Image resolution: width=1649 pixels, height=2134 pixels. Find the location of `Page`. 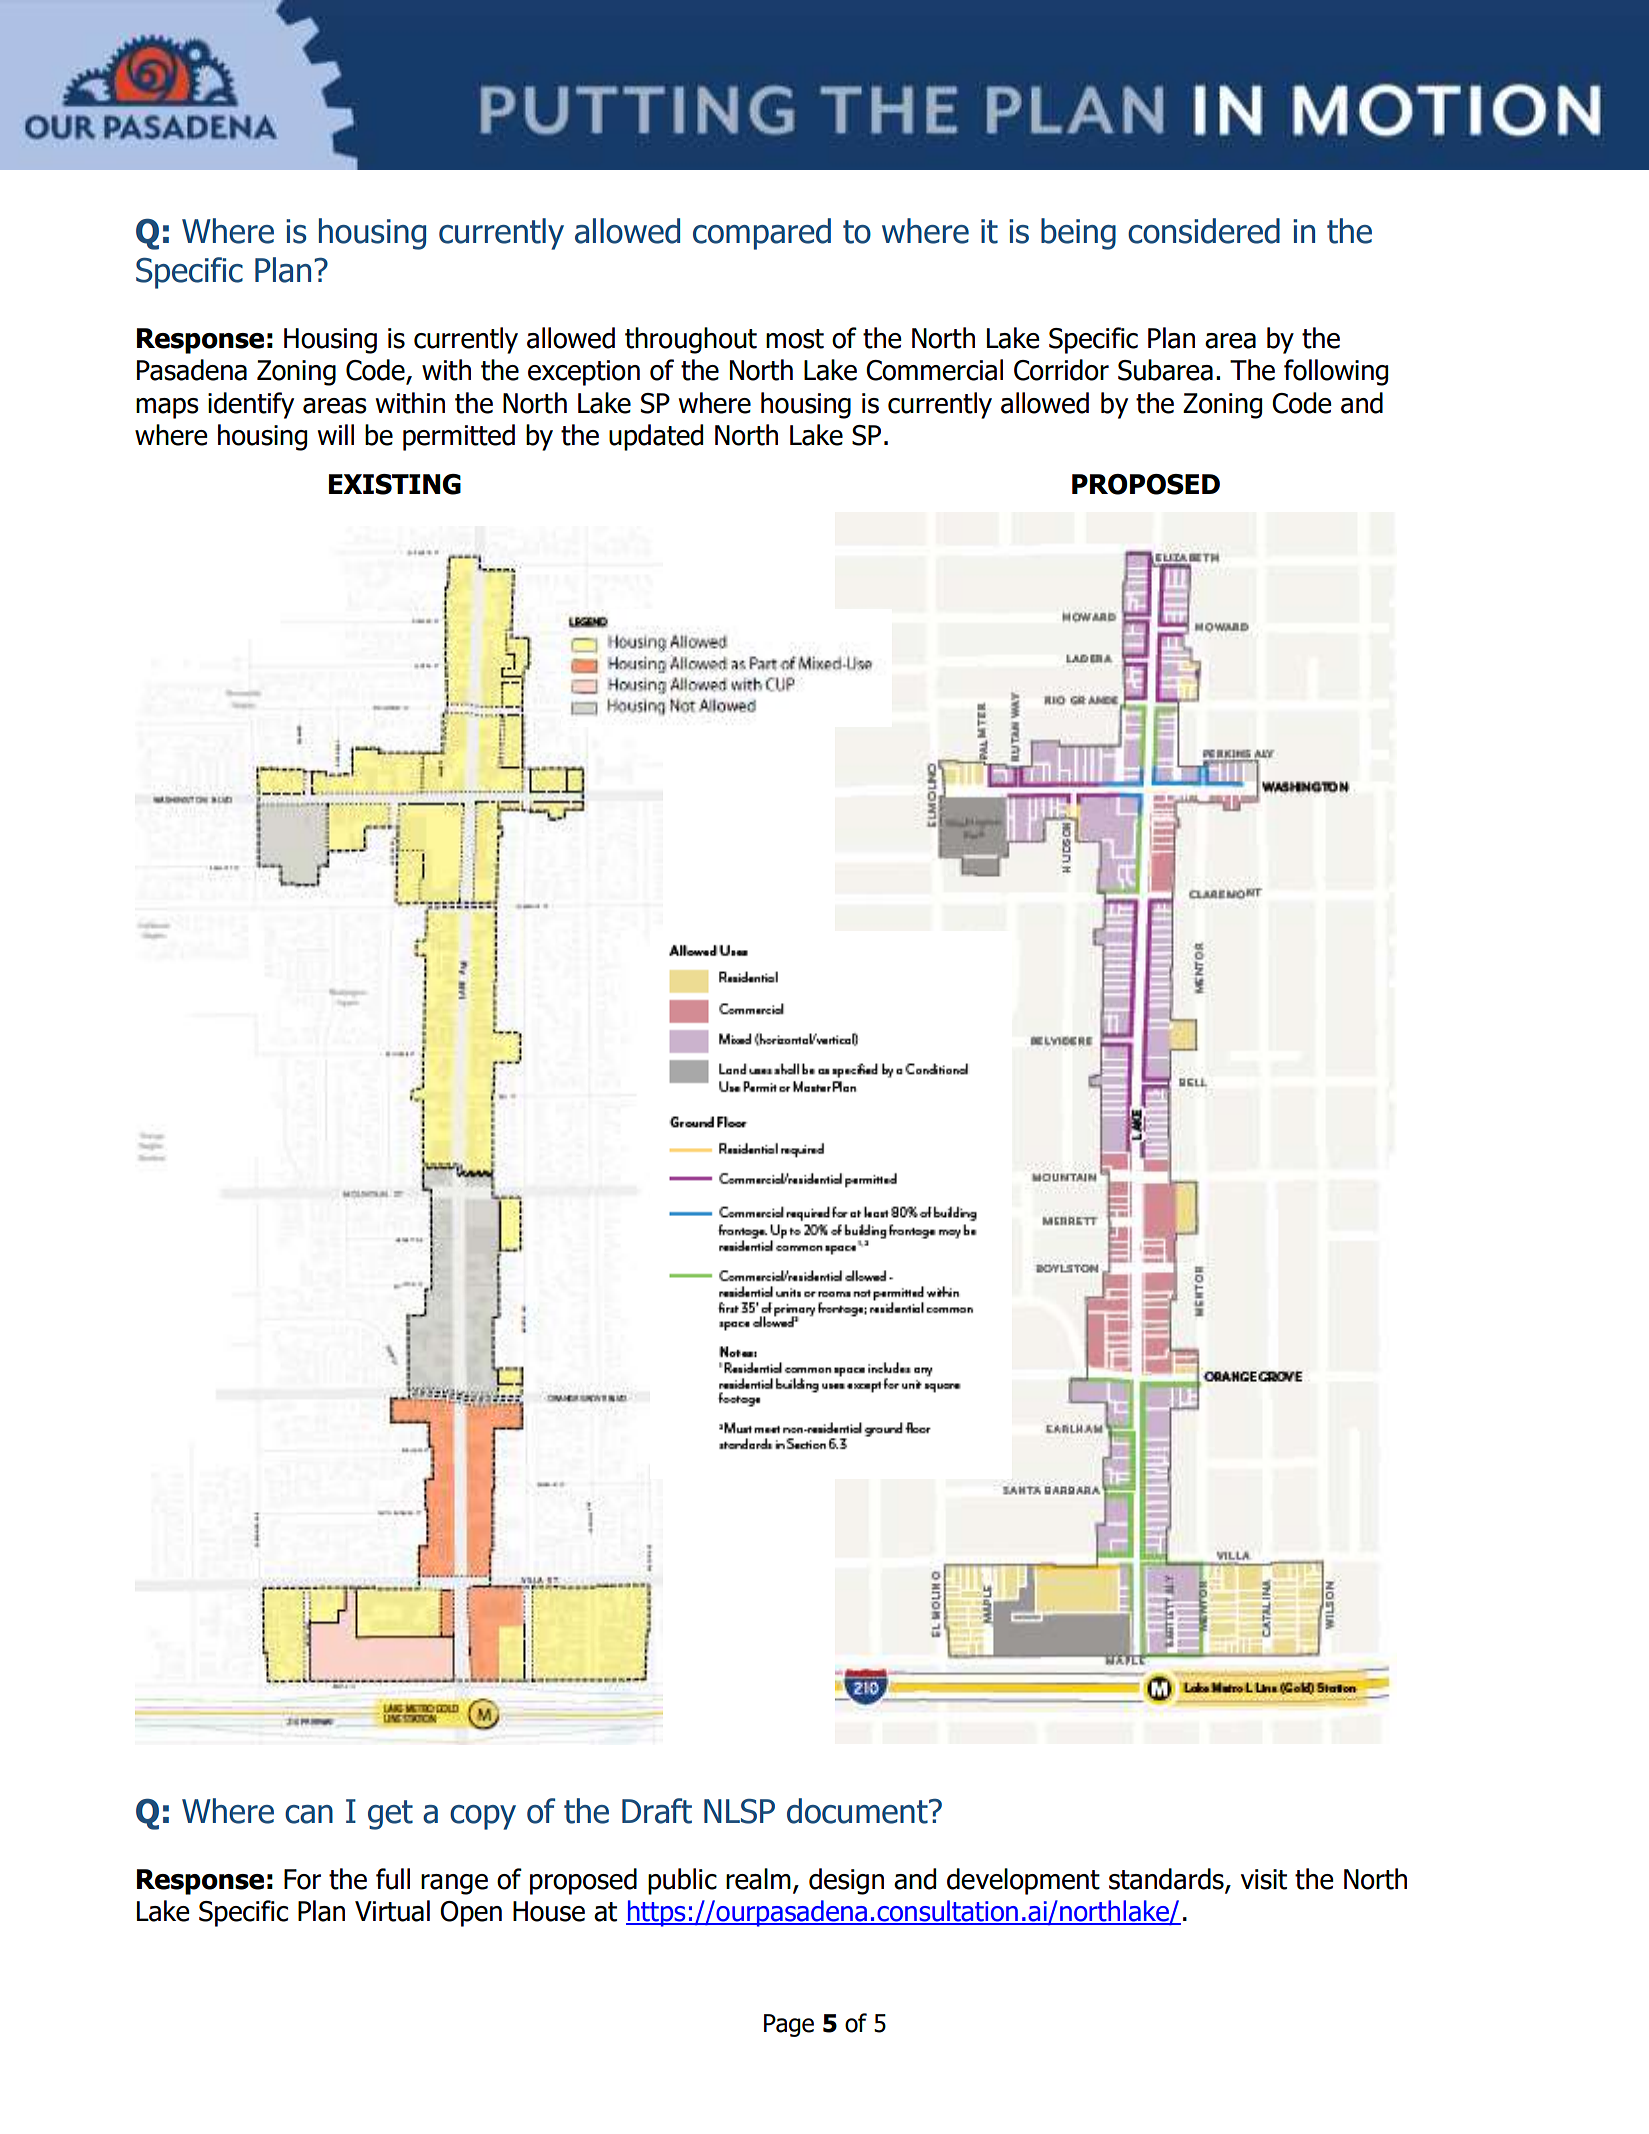

Page is located at coordinates (789, 2025).
